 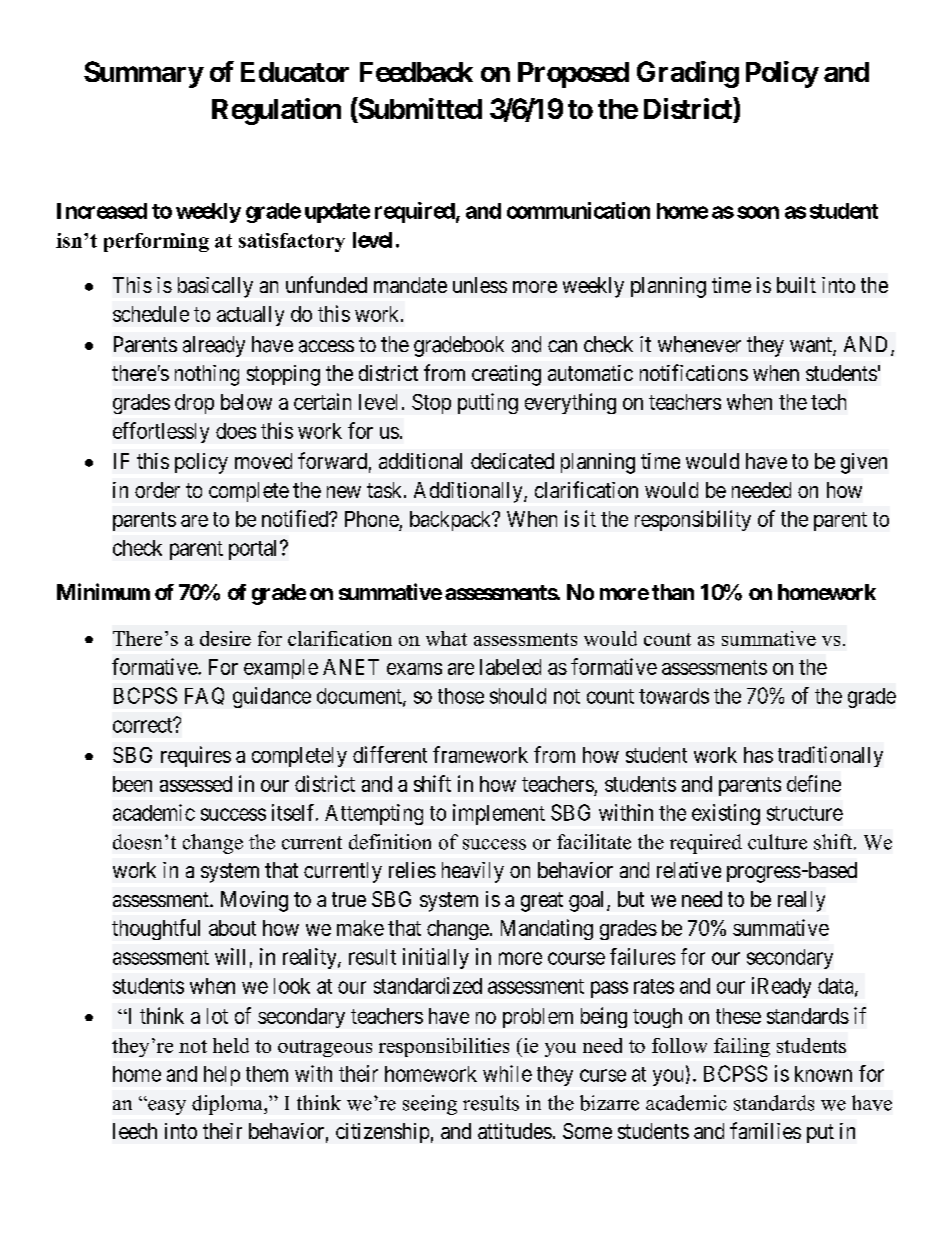 I want to click on built, so click(x=796, y=285).
